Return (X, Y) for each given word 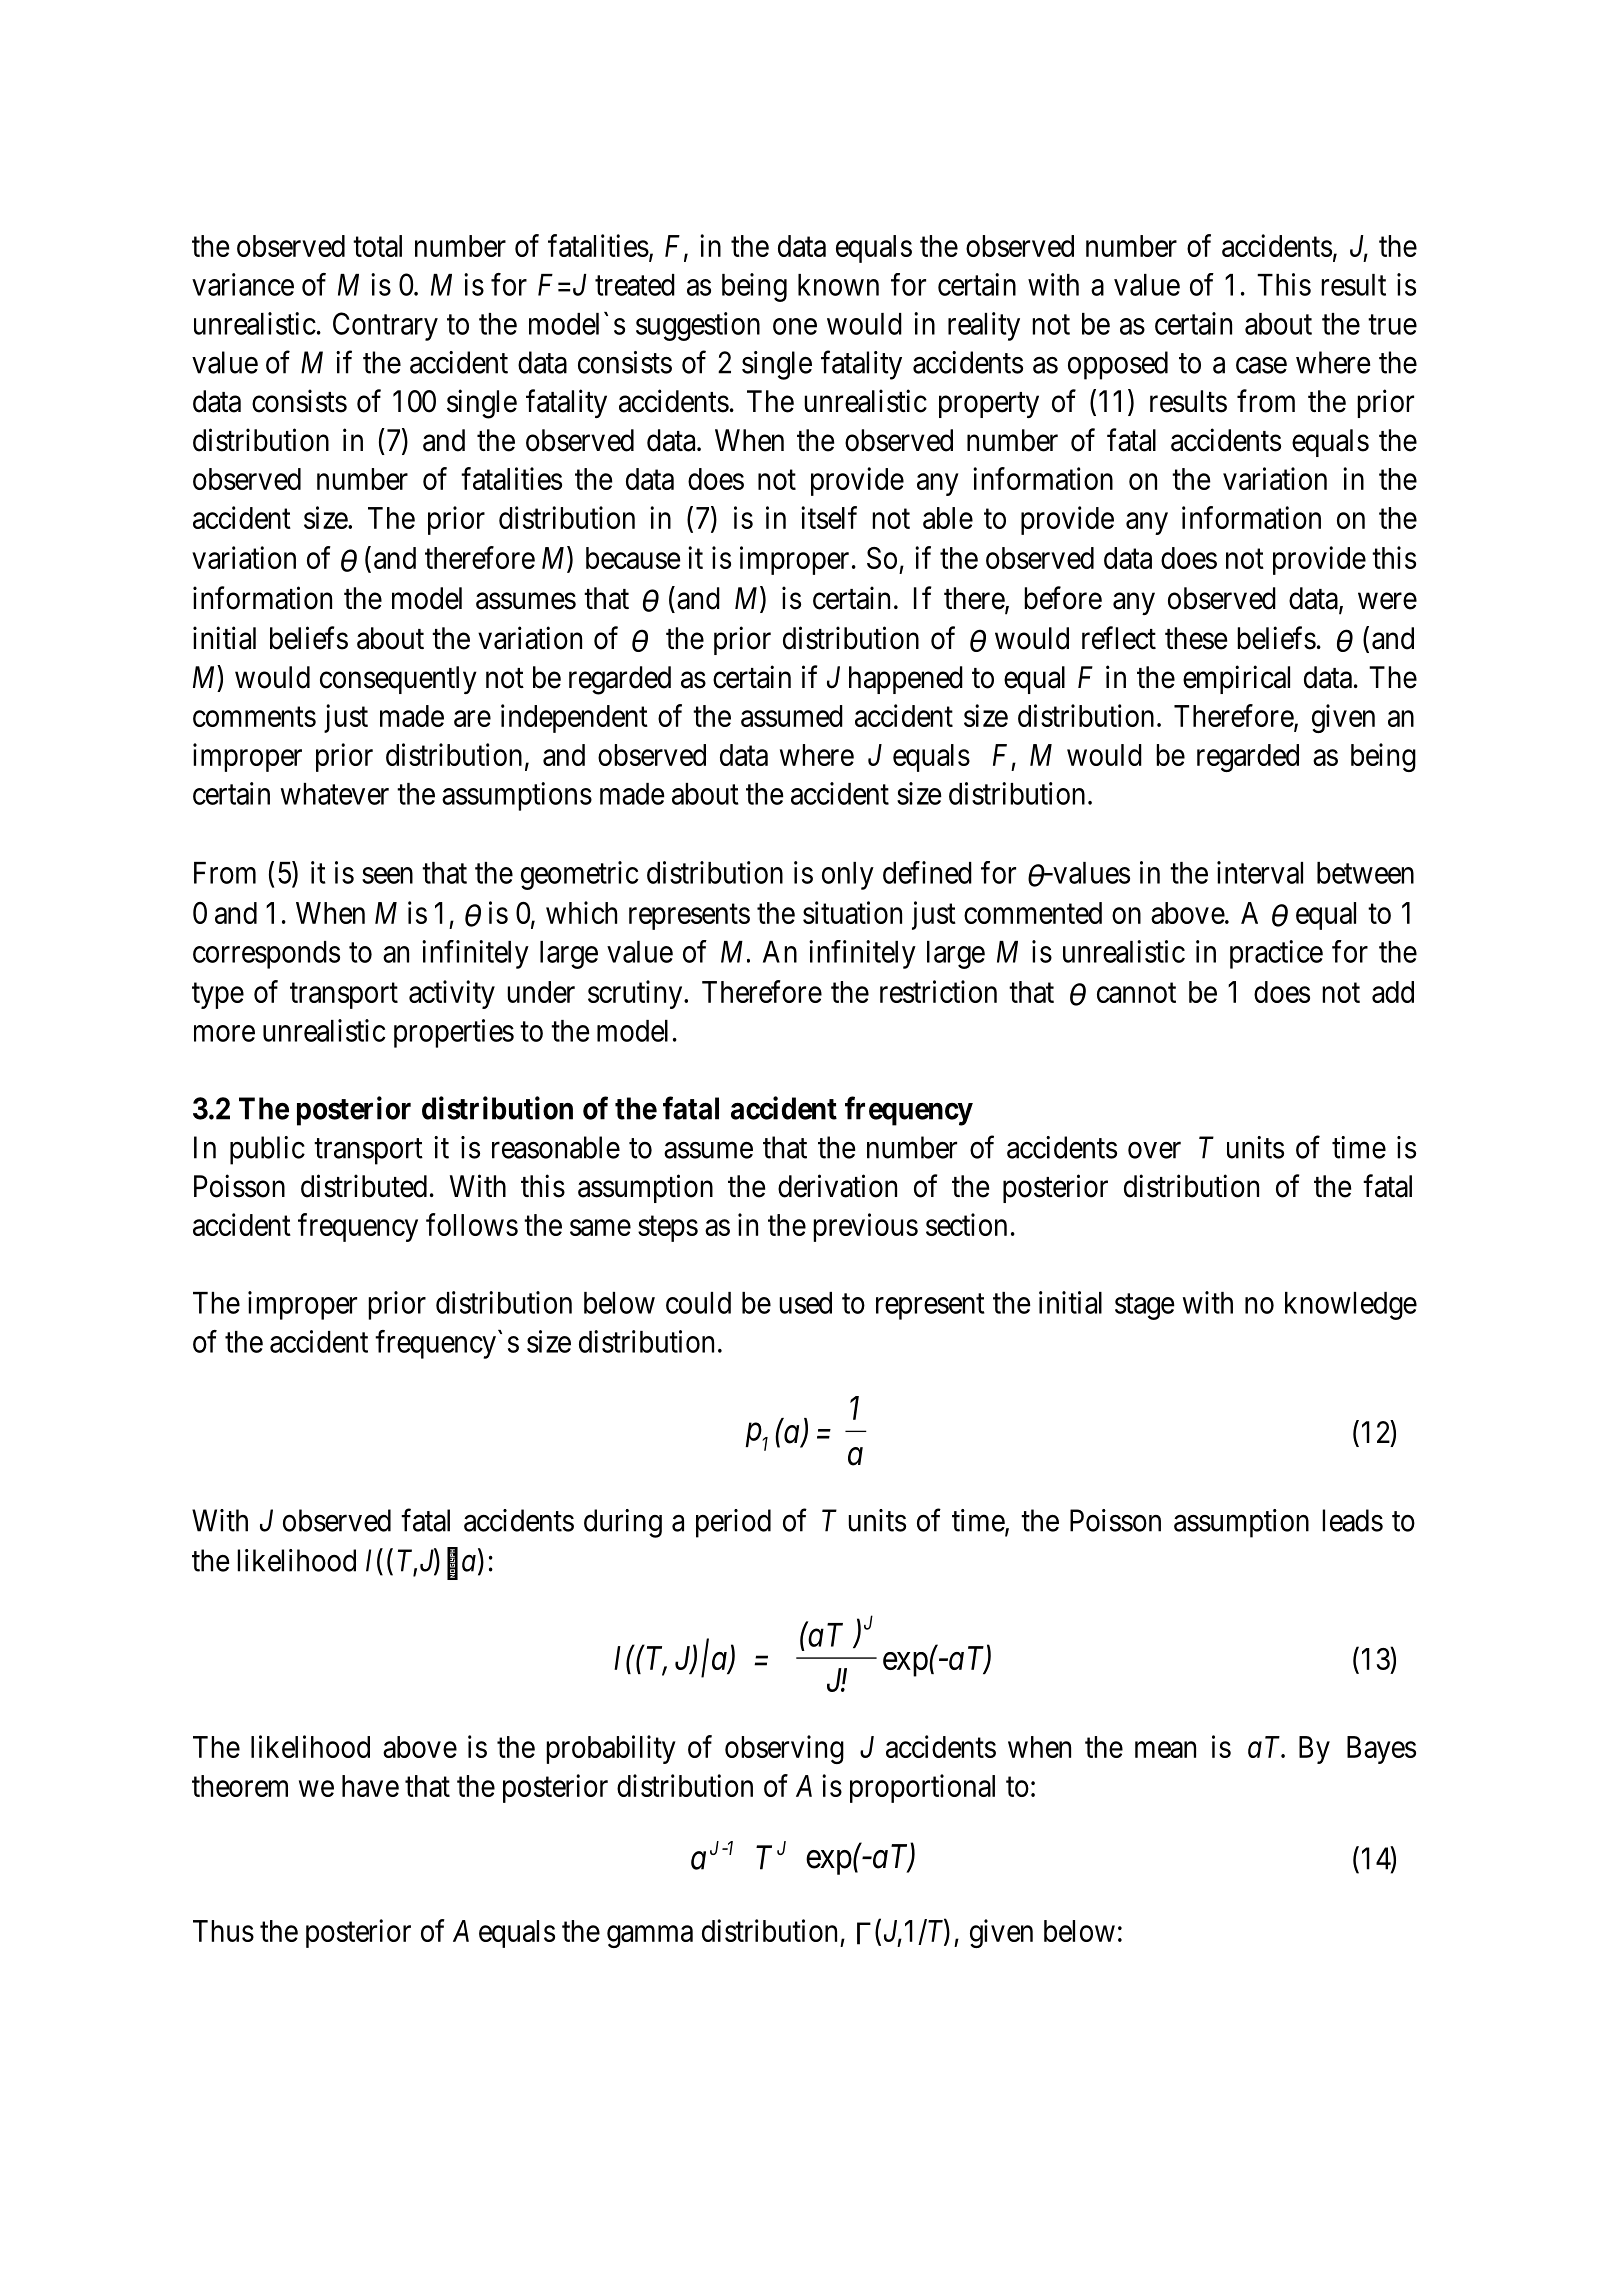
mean (1165, 1750)
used (805, 1303)
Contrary (385, 326)
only (848, 876)
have (370, 1786)
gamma (650, 1937)
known (838, 285)
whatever (335, 794)
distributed (364, 1186)
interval (1260, 872)
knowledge (1351, 1306)
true (1392, 325)
